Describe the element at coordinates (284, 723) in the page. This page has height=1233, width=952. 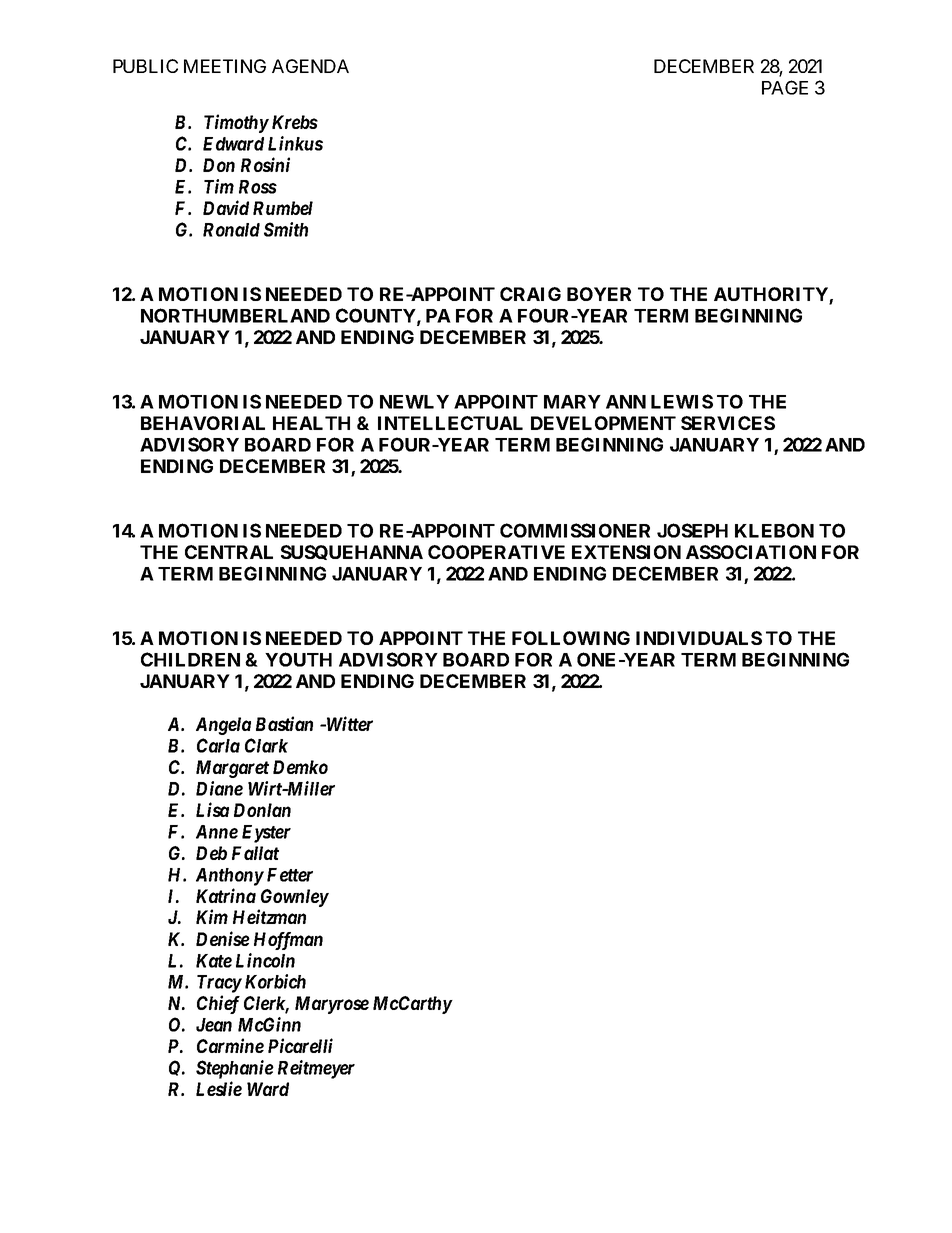
I see `Bastian` at that location.
